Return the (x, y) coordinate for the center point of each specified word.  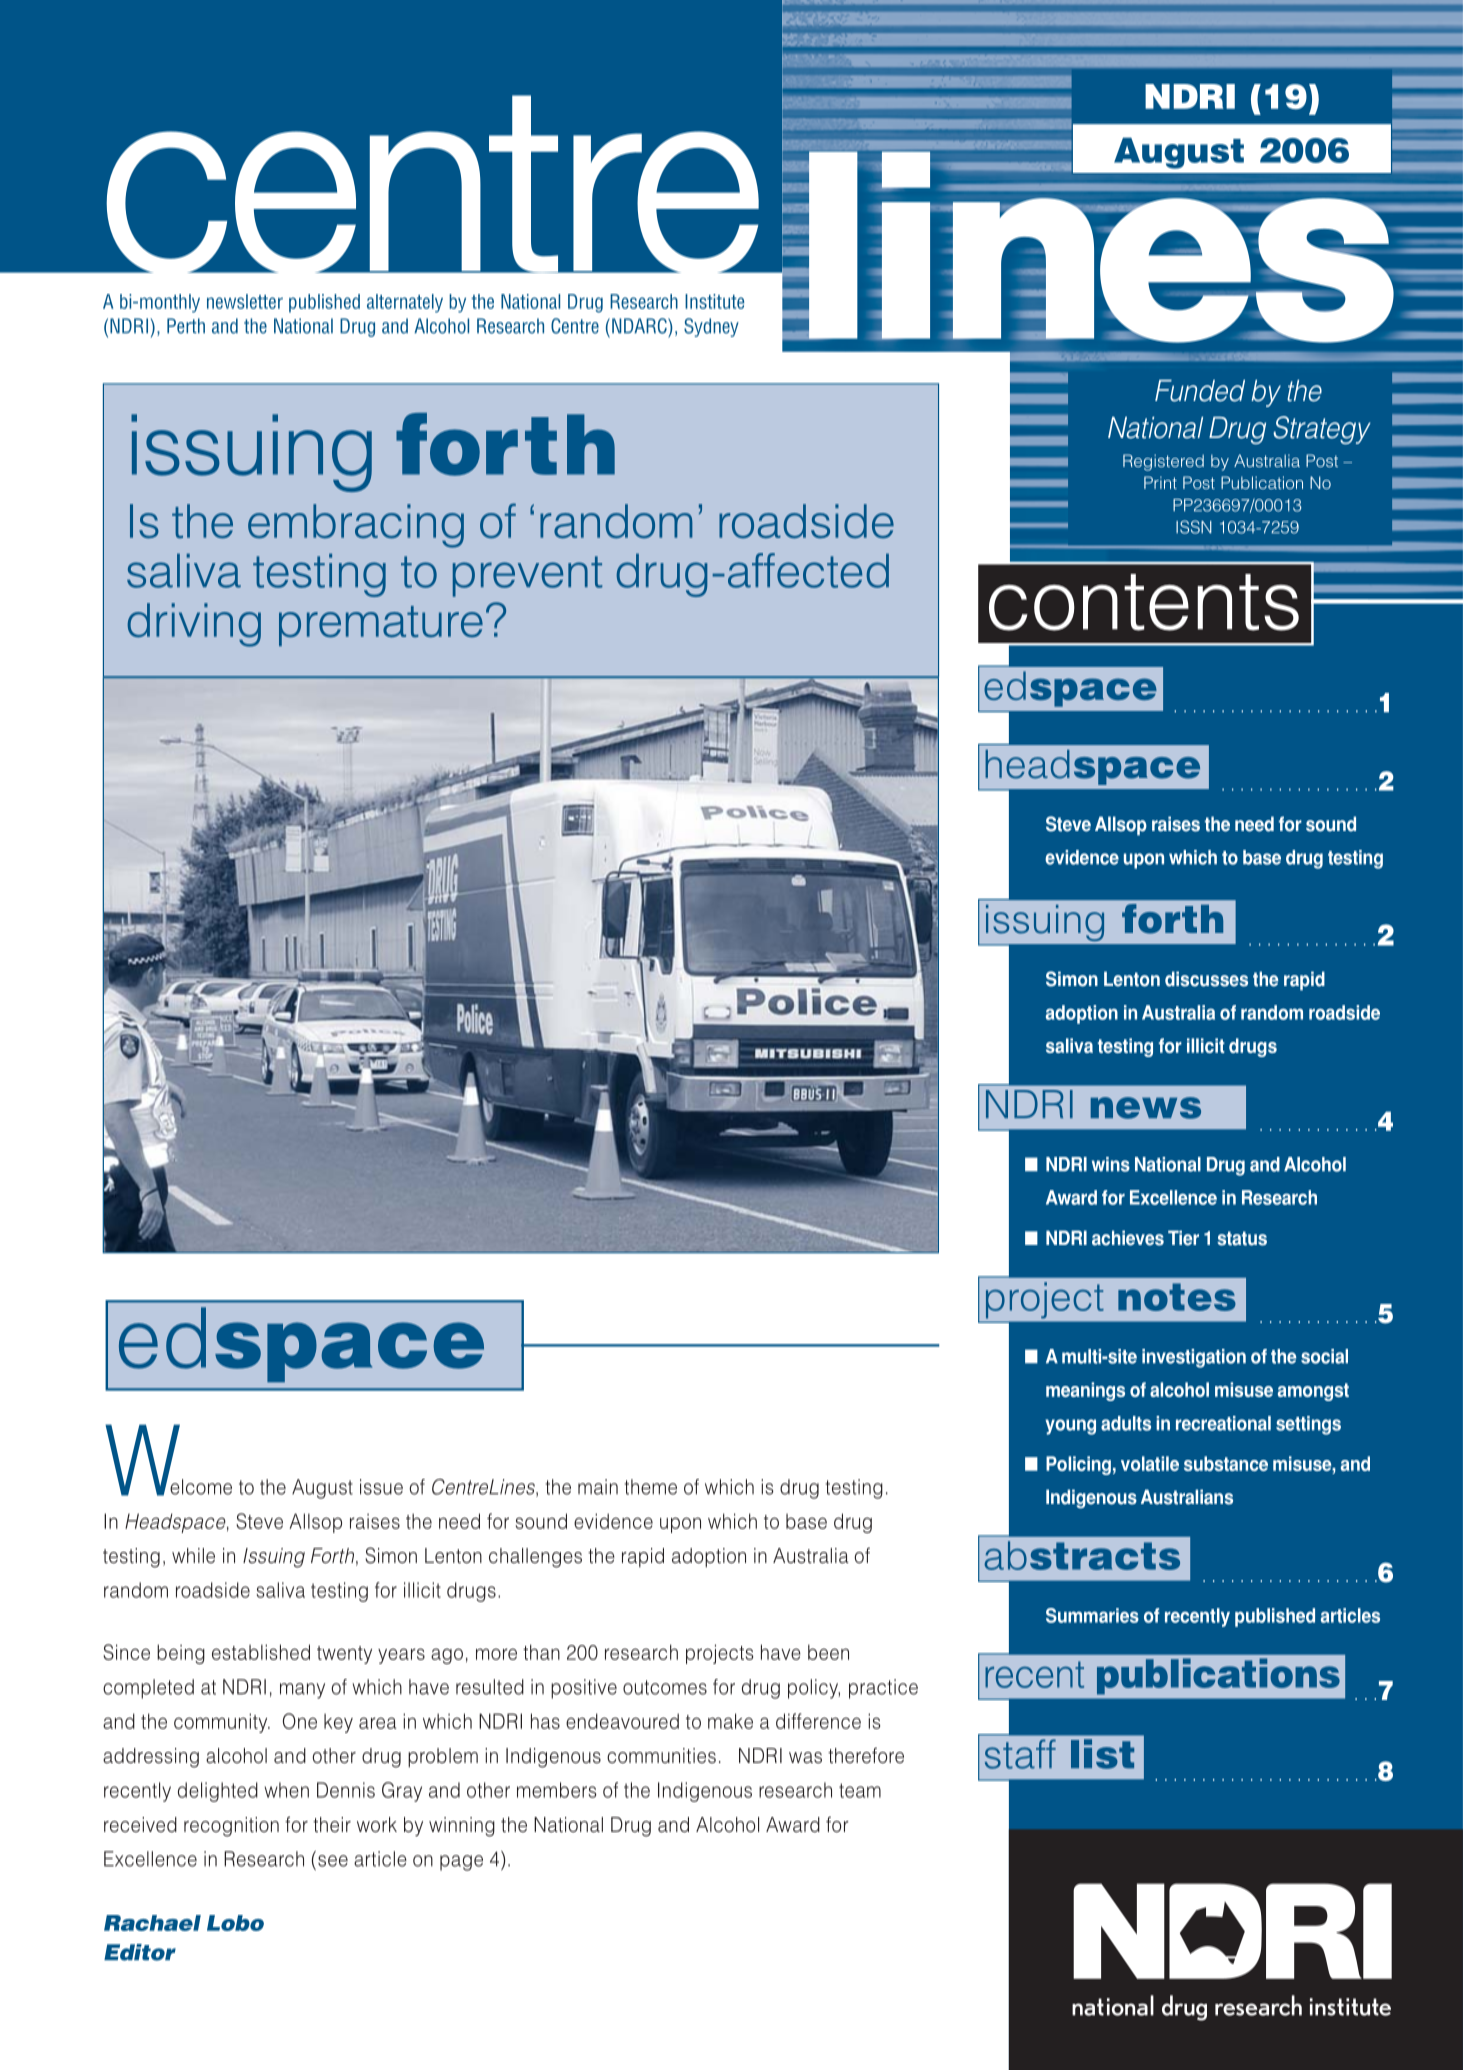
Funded (1200, 391)
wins (1111, 1164)
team (860, 1790)
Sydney (711, 327)
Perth (186, 326)
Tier (1183, 1238)
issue (381, 1487)
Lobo (235, 1923)
